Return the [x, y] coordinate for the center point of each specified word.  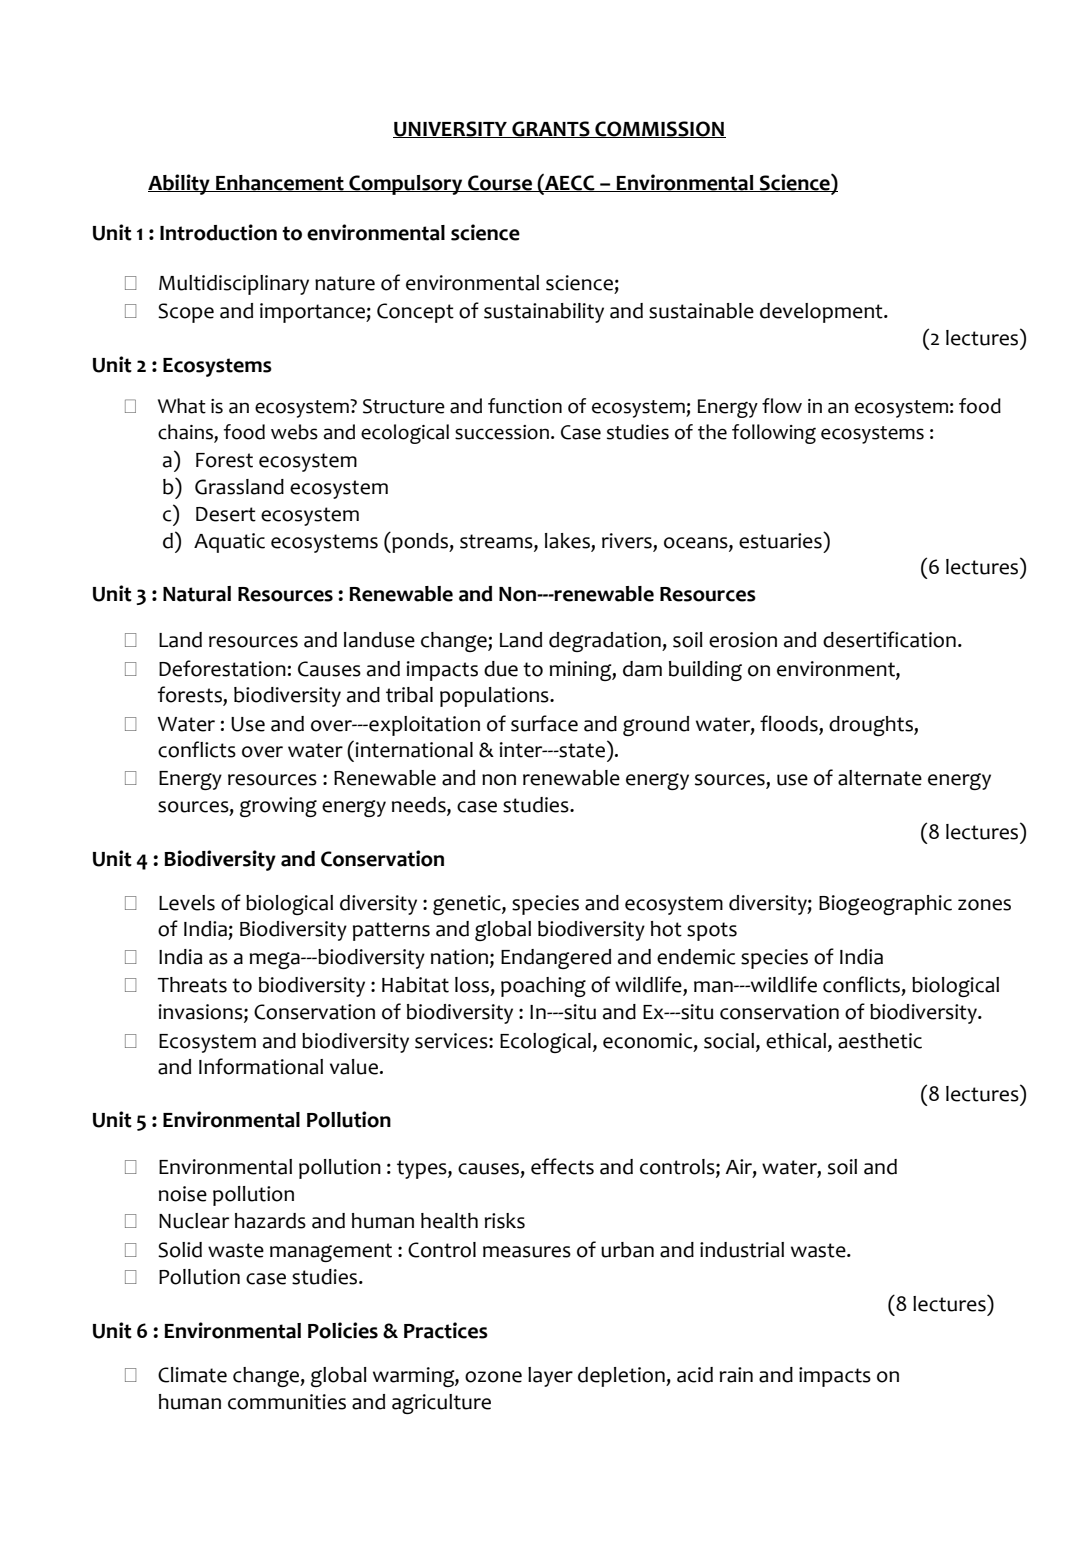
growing [278, 807]
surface [544, 723]
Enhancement [280, 183]
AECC [570, 183]
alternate [880, 778]
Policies [343, 1330]
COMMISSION [659, 129]
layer [550, 1377]
